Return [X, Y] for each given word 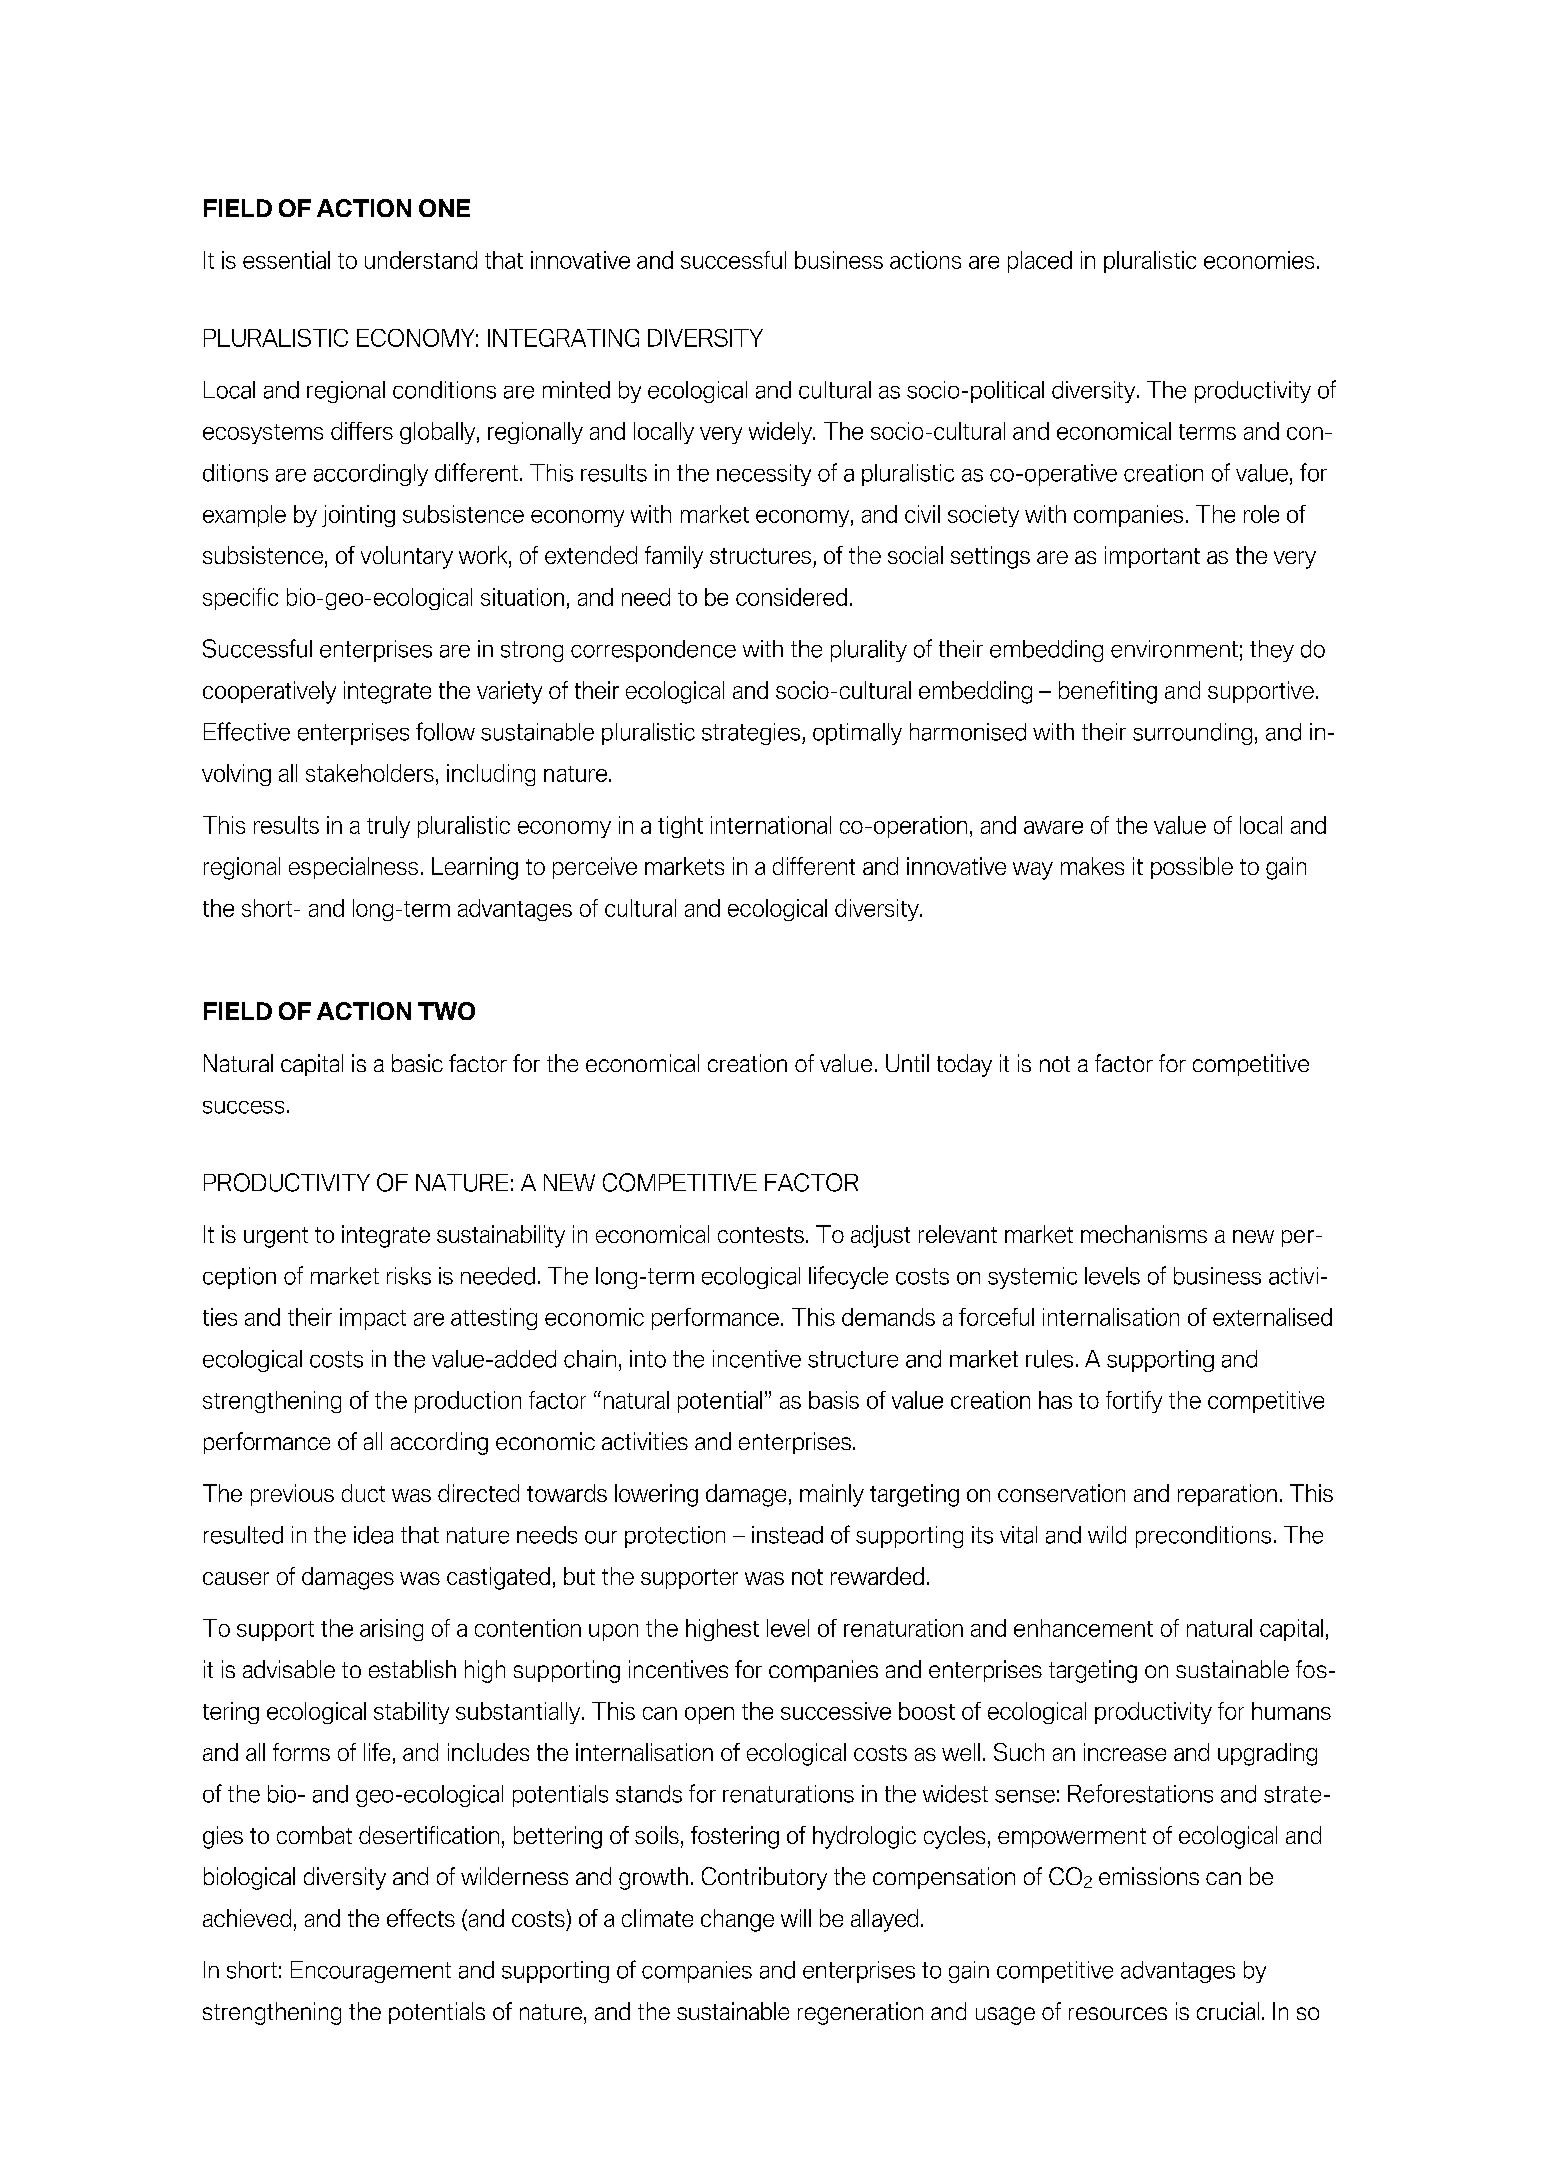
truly [388, 827]
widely [781, 433]
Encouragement [371, 1972]
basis [834, 1400]
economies [1259, 260]
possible [1192, 868]
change [737, 1920]
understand [421, 260]
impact [373, 1319]
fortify [1134, 1402]
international [771, 825]
